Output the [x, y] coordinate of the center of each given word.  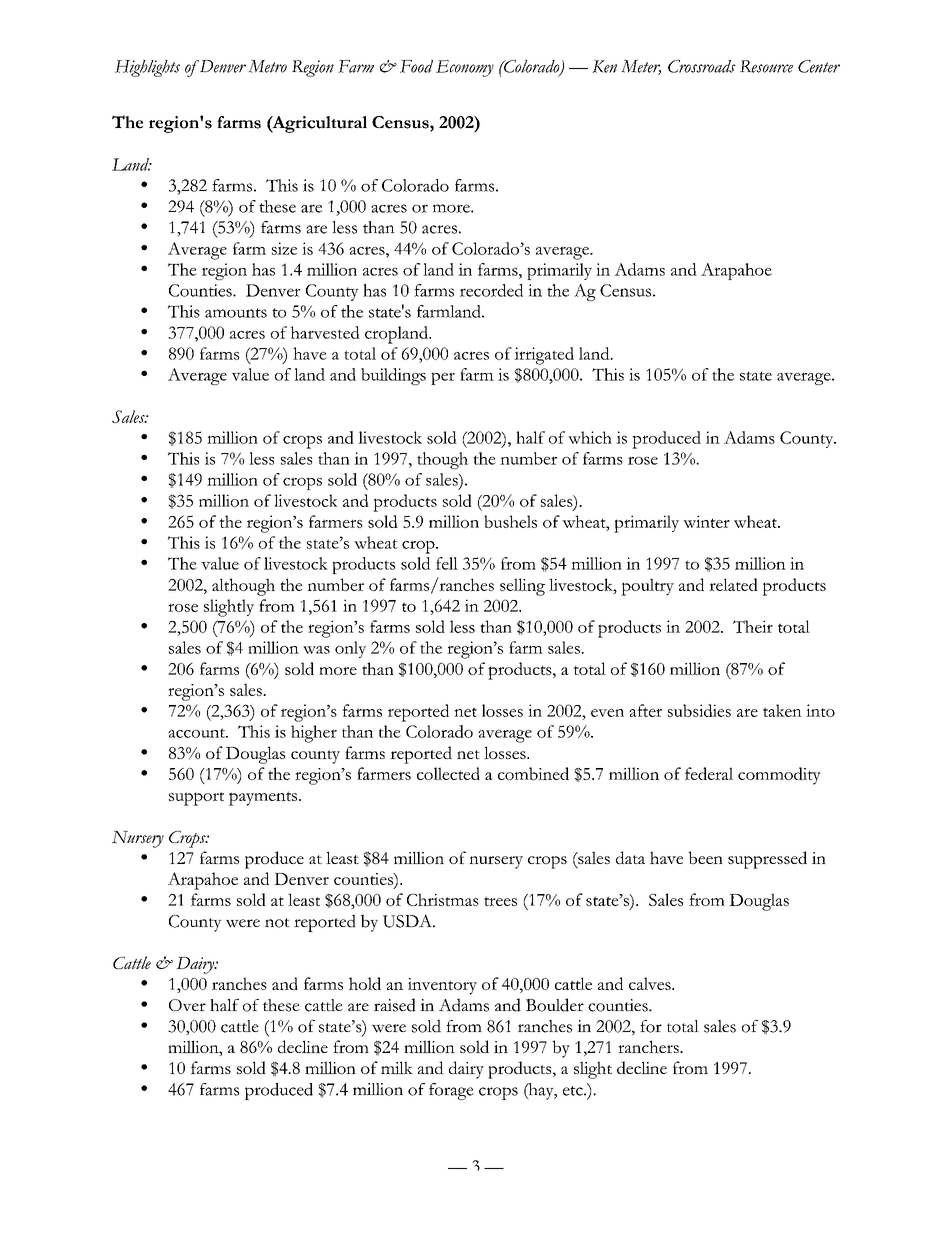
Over [187, 1005]
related [733, 584]
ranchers [649, 1046]
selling [522, 587]
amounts [236, 313]
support [196, 799]
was [316, 650]
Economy [465, 68]
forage [451, 1091]
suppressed [767, 860]
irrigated [544, 356]
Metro [267, 66]
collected [448, 773]
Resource [766, 66]
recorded [491, 290]
